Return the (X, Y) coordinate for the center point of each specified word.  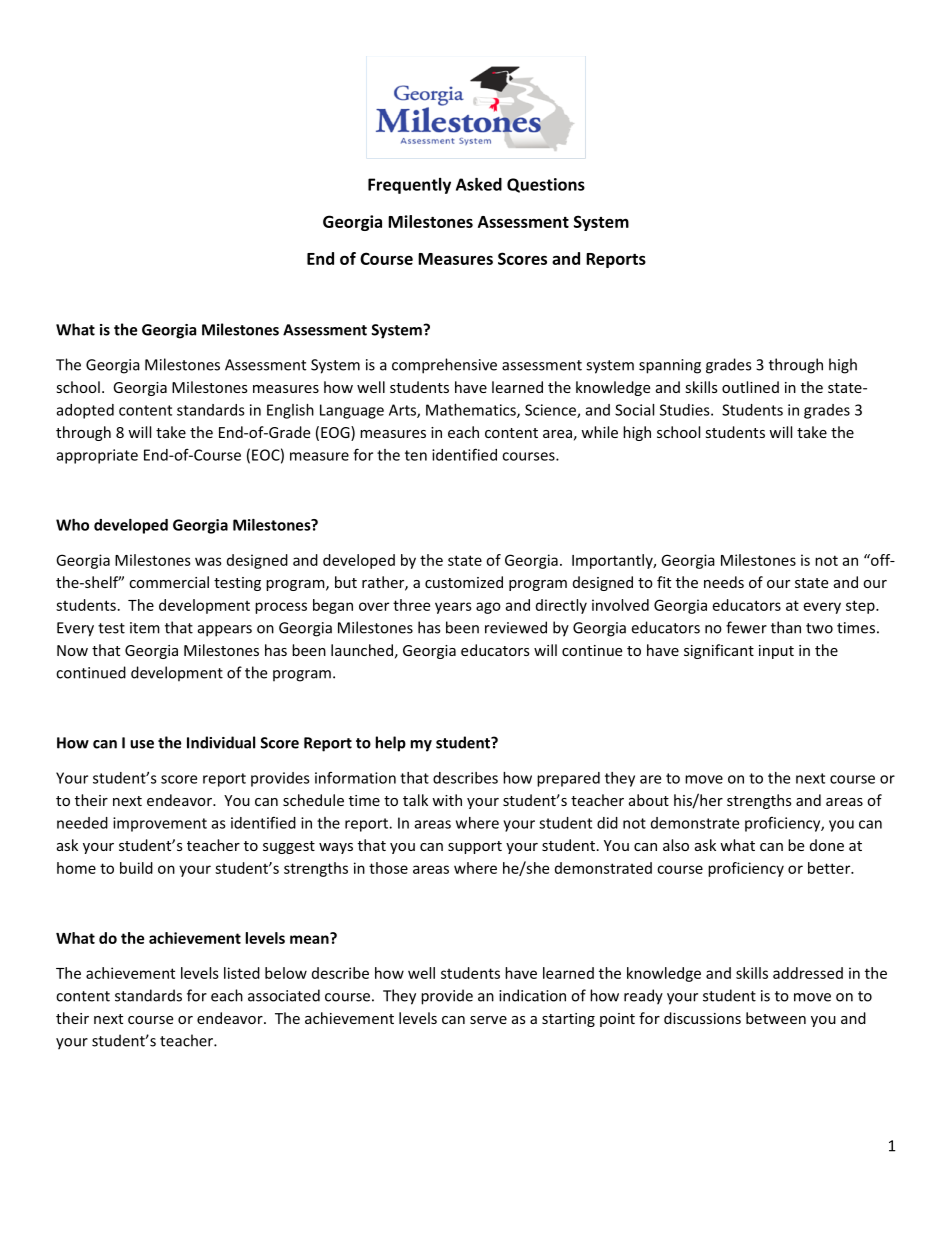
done (827, 845)
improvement (160, 824)
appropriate (97, 456)
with (447, 800)
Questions (546, 185)
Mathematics (472, 411)
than (786, 627)
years (453, 608)
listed (242, 973)
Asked (479, 184)
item (145, 628)
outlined (750, 387)
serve (488, 1020)
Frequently (409, 186)
